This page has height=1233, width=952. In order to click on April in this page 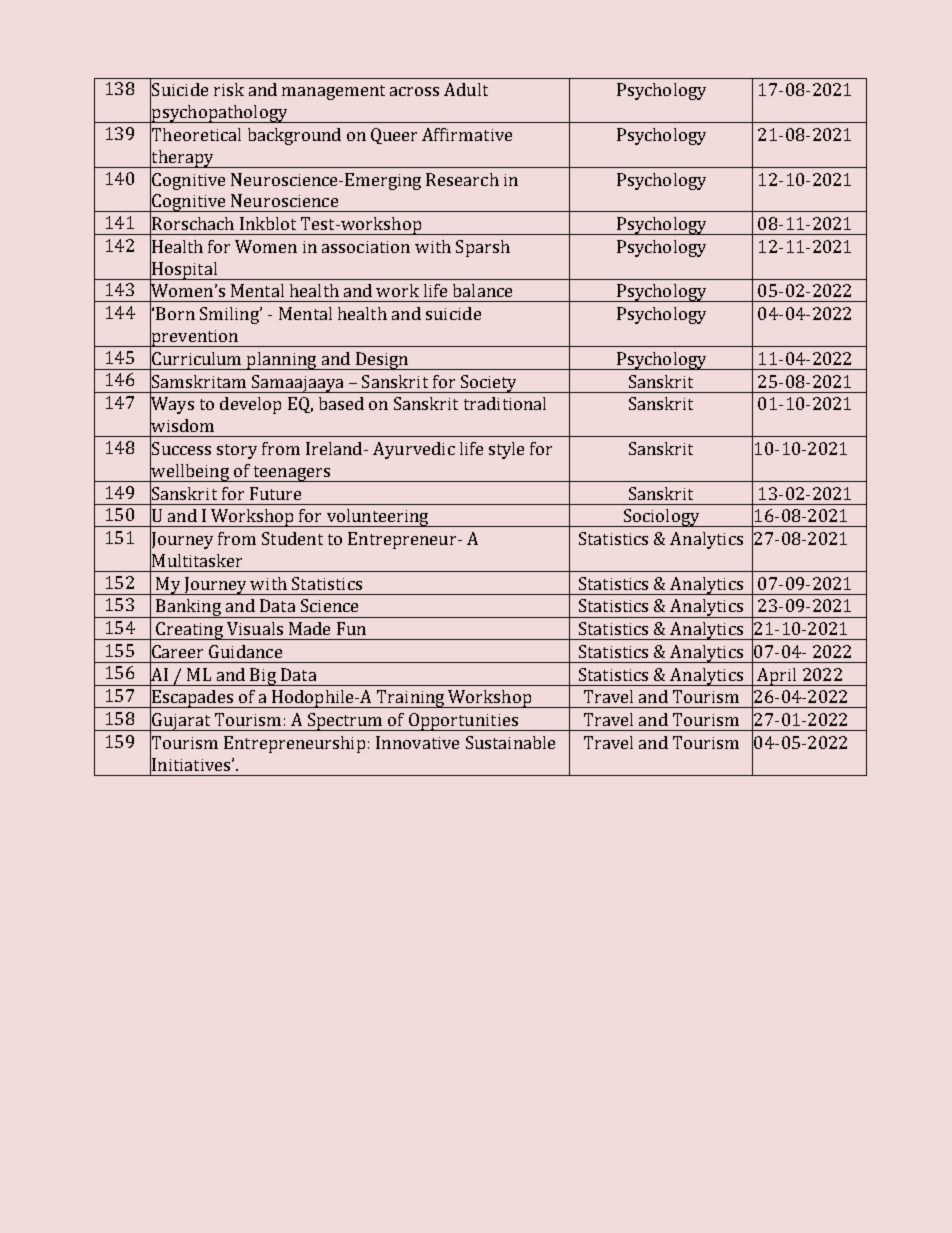, I will do `click(777, 677)`.
